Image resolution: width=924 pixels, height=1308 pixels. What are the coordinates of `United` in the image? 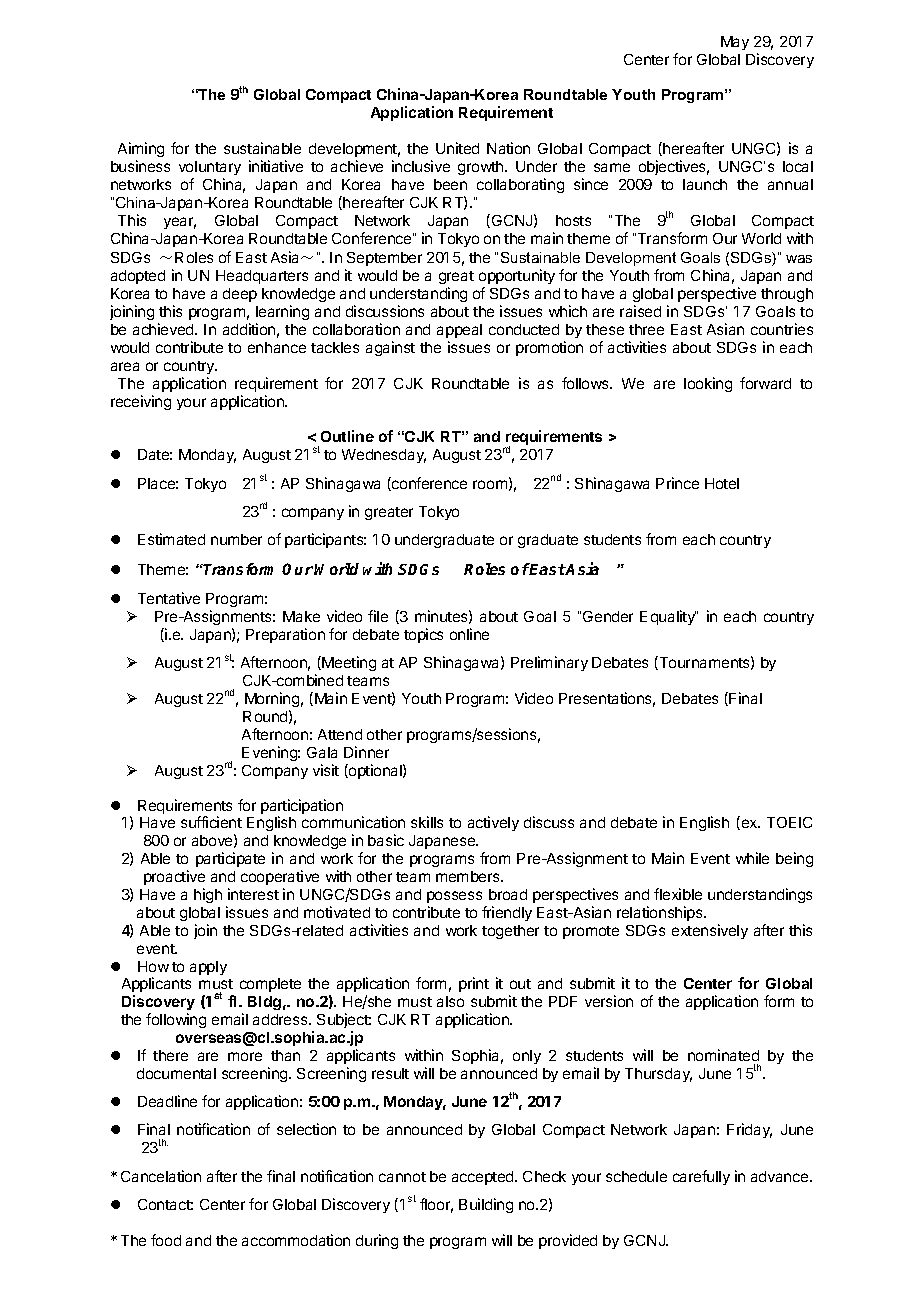 It's located at (457, 148).
